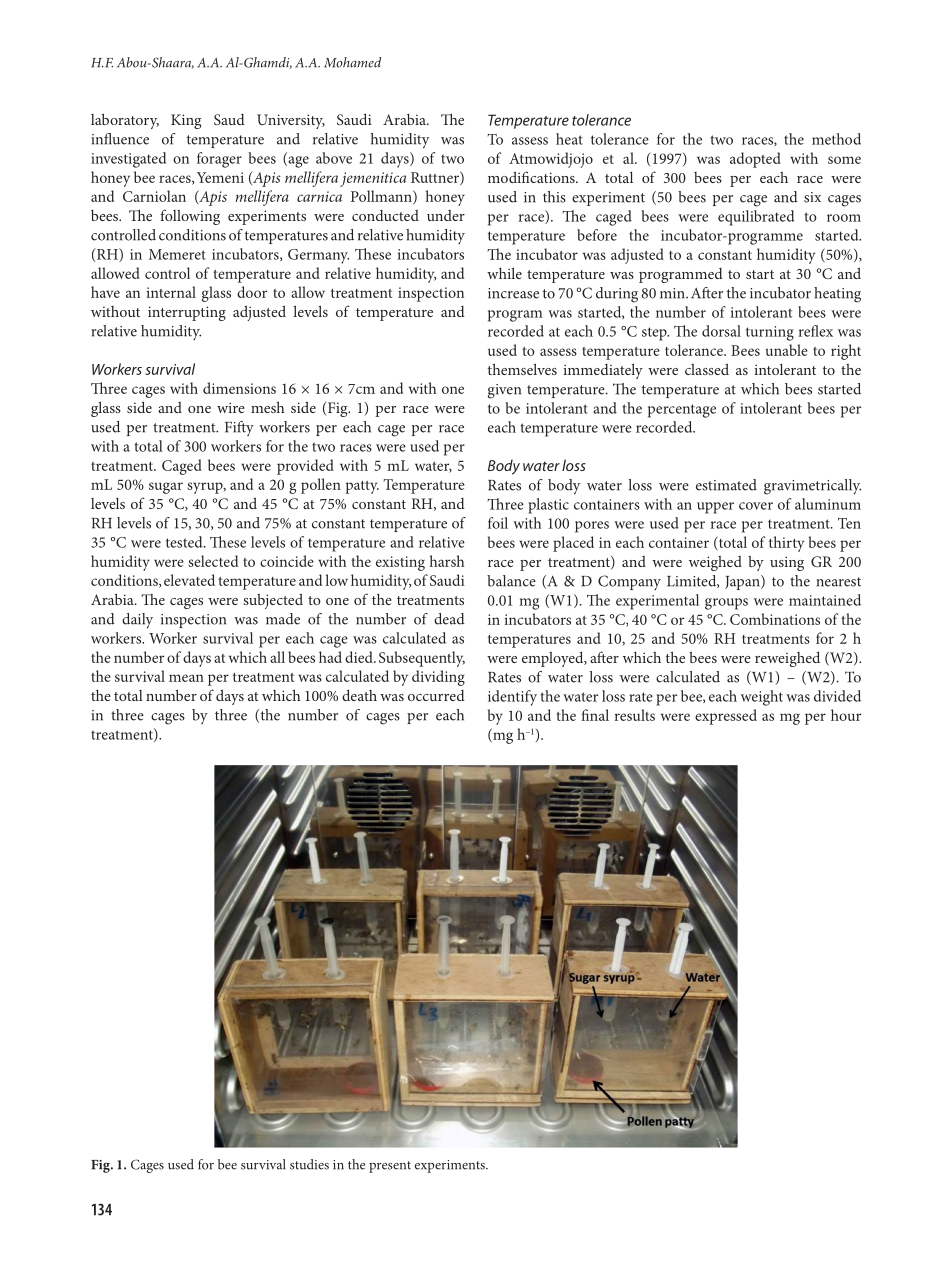  What do you see at coordinates (189, 580) in the document?
I see `elevated` at bounding box center [189, 580].
